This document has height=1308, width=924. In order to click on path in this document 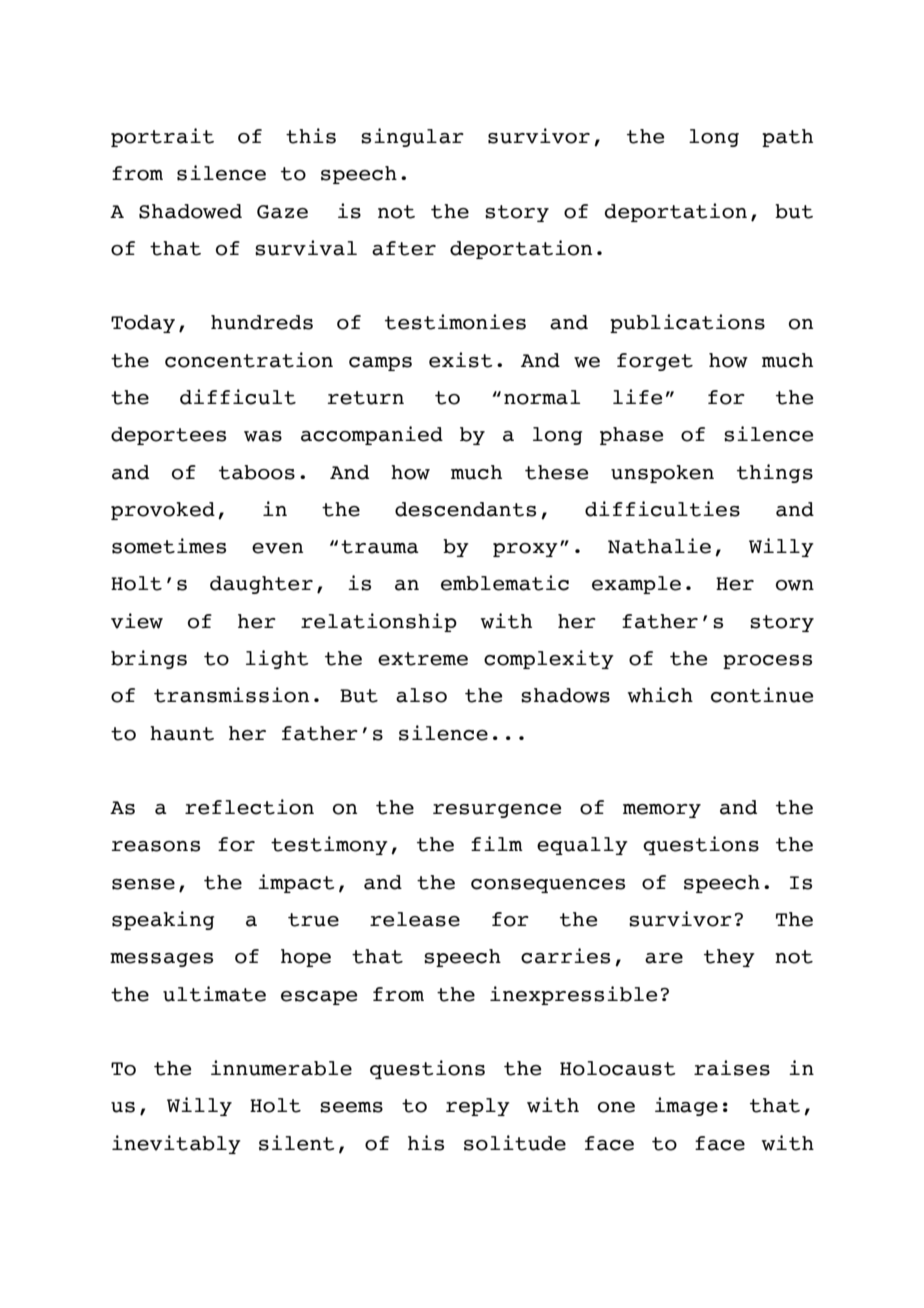, I will do `click(787, 138)`.
